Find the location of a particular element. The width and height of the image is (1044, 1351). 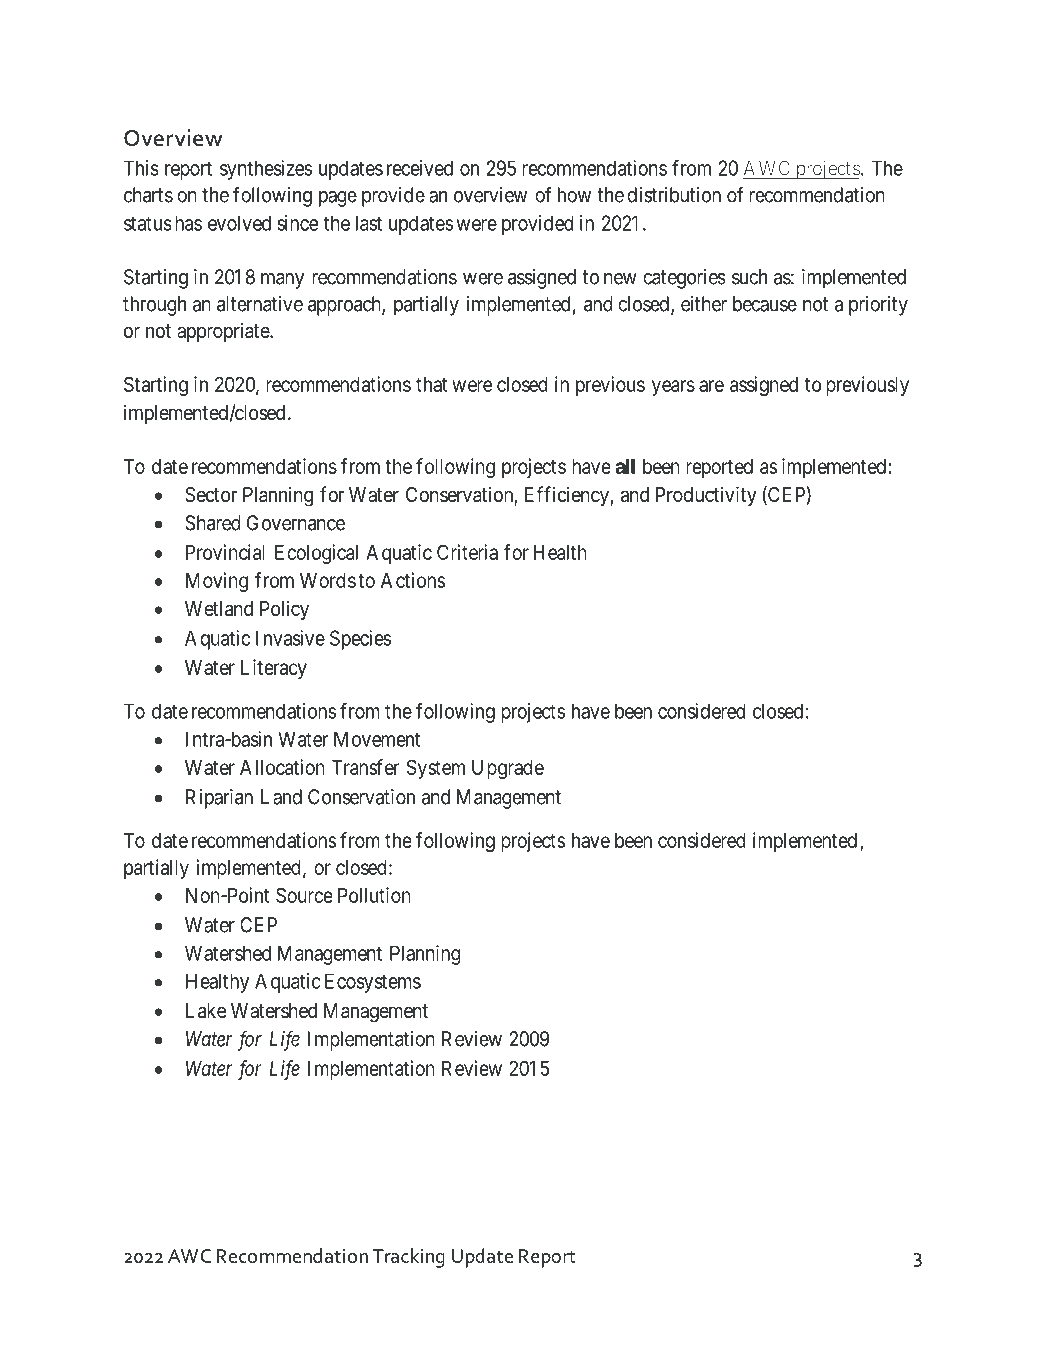

Productivity is located at coordinates (706, 496).
